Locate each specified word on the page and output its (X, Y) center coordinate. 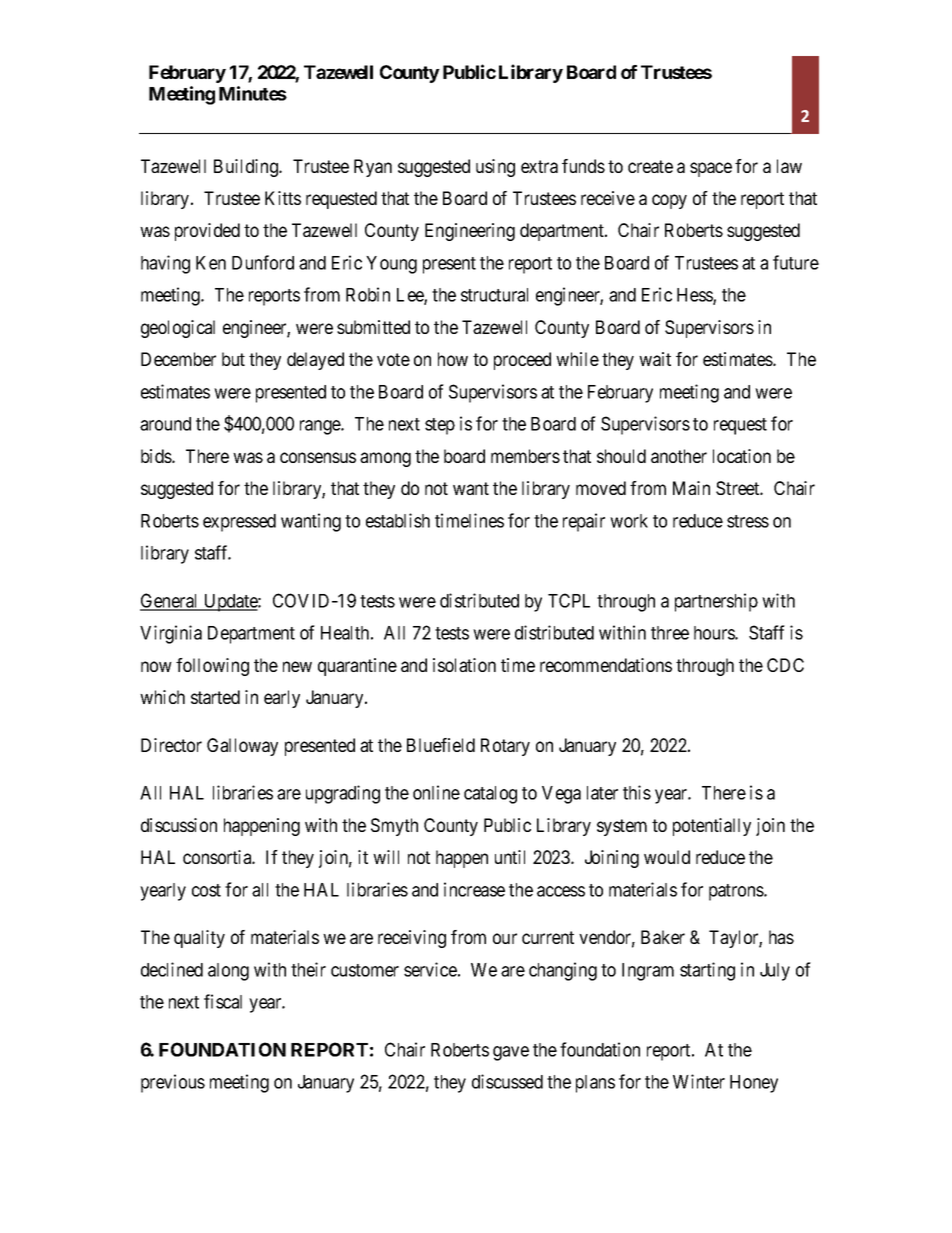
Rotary (505, 747)
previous (173, 1083)
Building (247, 168)
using (495, 168)
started (215, 697)
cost (206, 890)
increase (474, 889)
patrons (737, 892)
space (711, 169)
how (453, 359)
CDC (785, 665)
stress (748, 521)
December (178, 359)
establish (398, 520)
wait (655, 359)
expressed (239, 523)
